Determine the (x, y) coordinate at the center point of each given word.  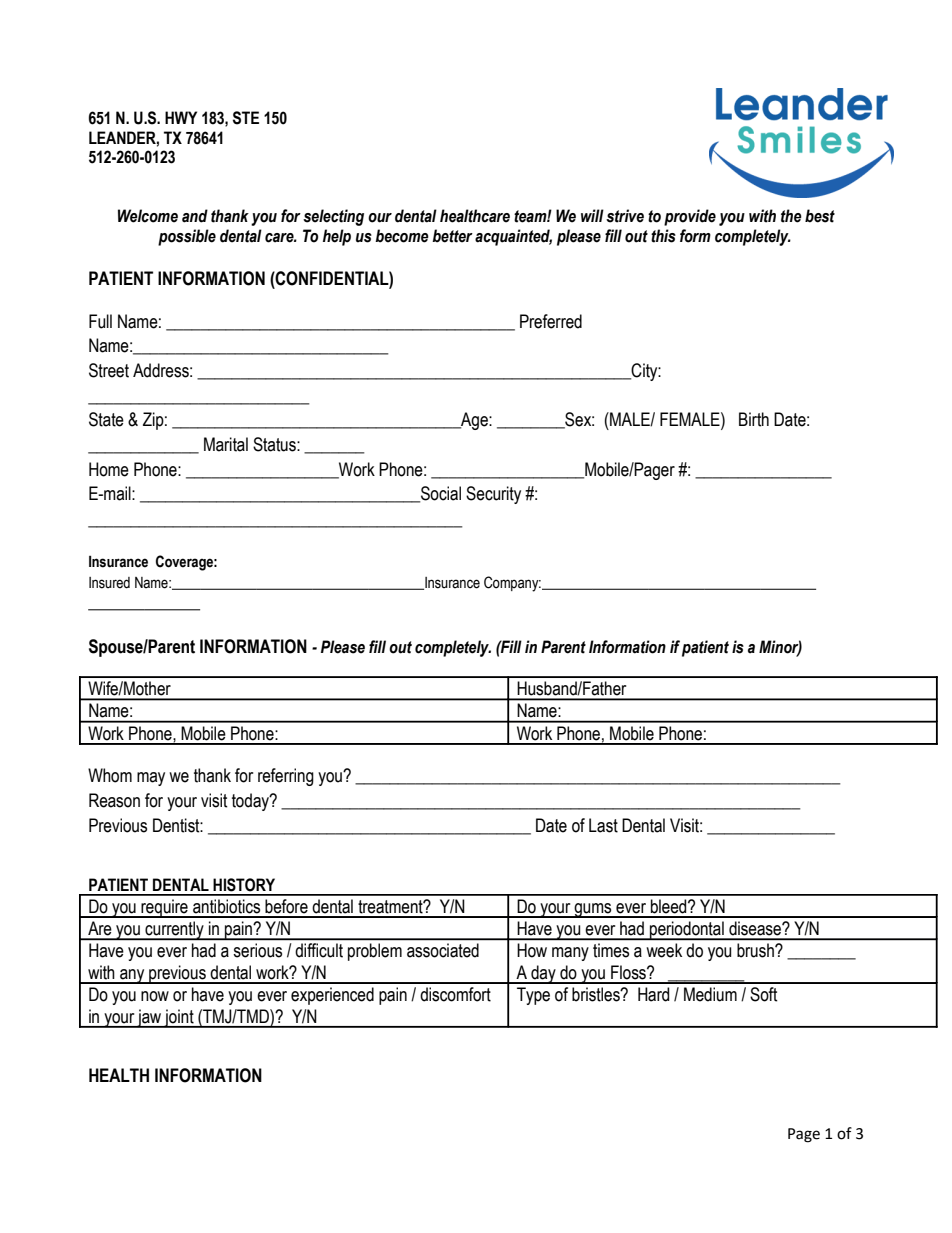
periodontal (687, 931)
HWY (181, 117)
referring (286, 777)
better (452, 236)
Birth (754, 419)
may (151, 779)
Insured (109, 583)
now (155, 996)
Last (603, 825)
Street (109, 370)
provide (690, 217)
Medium (710, 994)
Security (493, 495)
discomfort (455, 994)
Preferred (551, 321)
